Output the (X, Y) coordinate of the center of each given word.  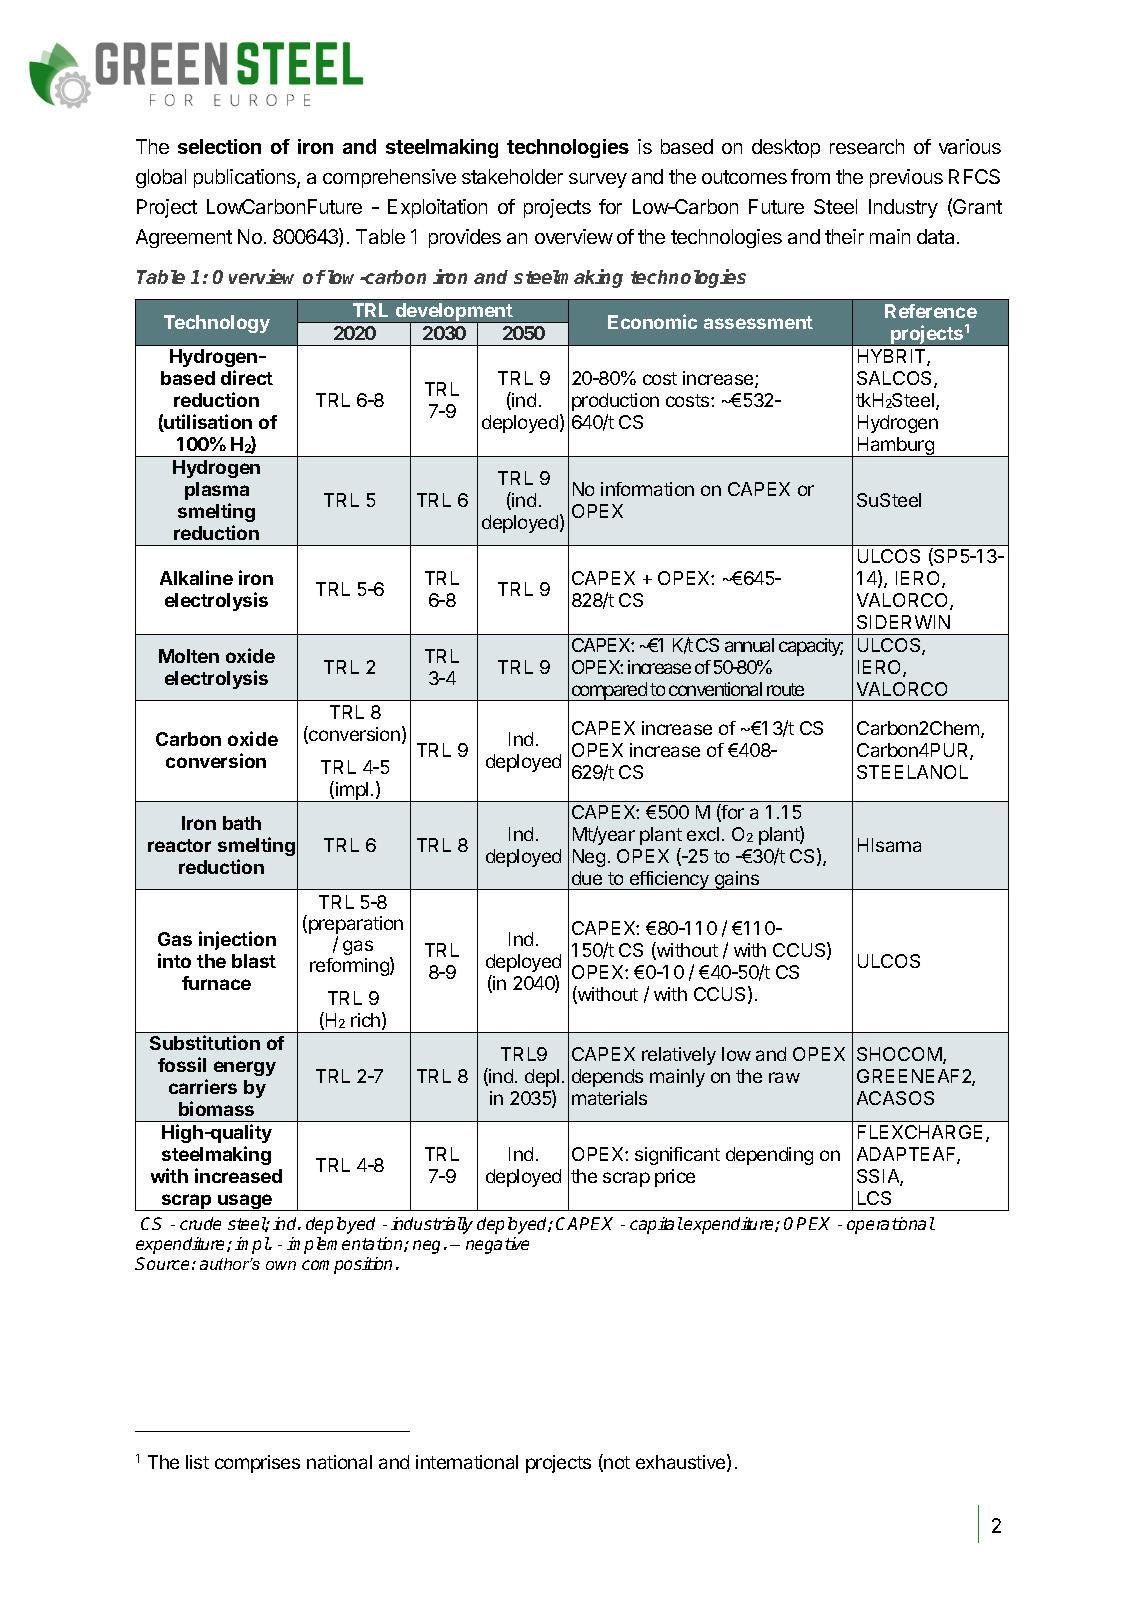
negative (497, 1245)
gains (737, 880)
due (587, 878)
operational (891, 1225)
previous (906, 178)
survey (598, 180)
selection (219, 146)
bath (242, 823)
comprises (257, 1464)
